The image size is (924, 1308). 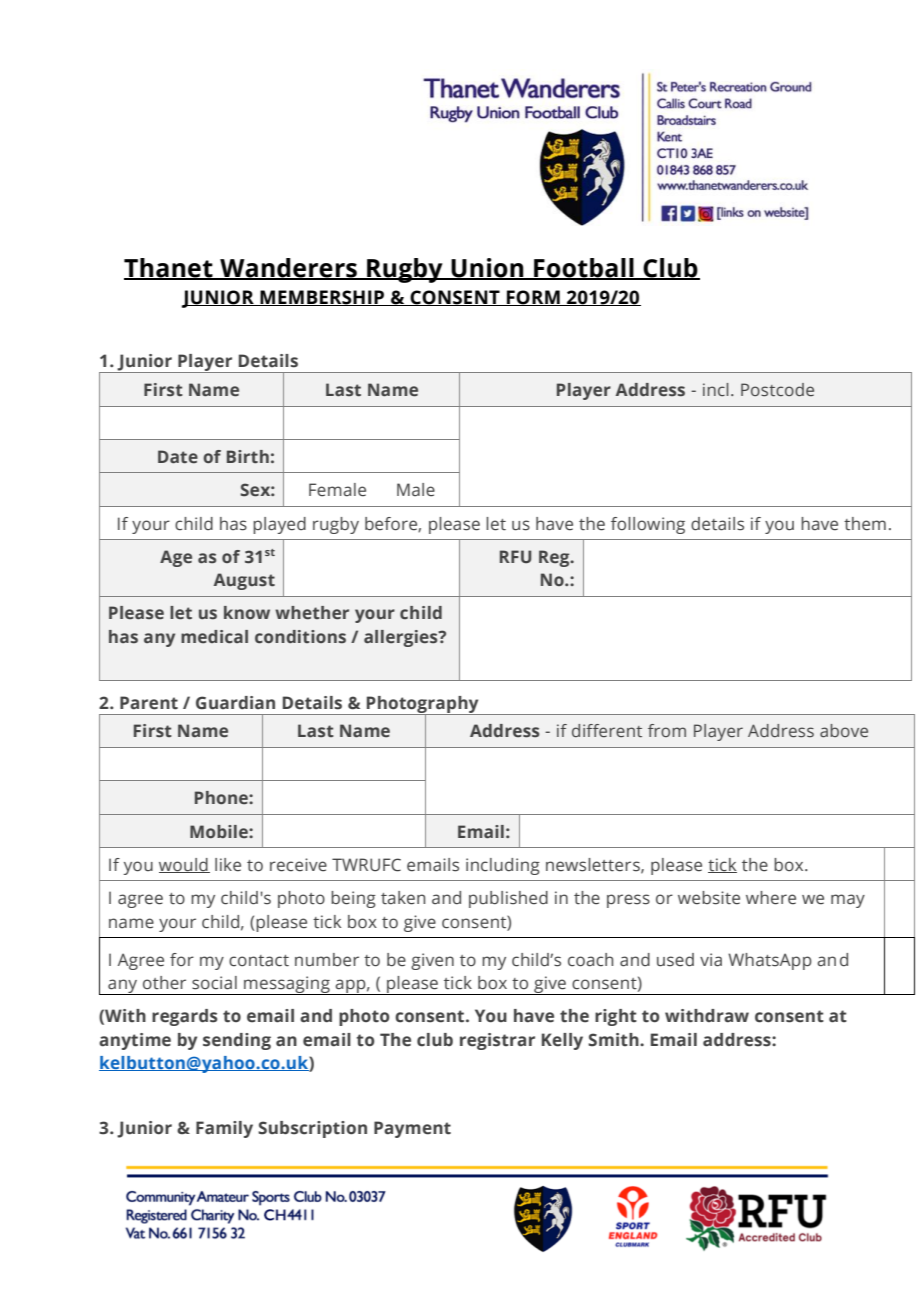 What do you see at coordinates (614, 1040) in the screenshot?
I see `Smith` at bounding box center [614, 1040].
